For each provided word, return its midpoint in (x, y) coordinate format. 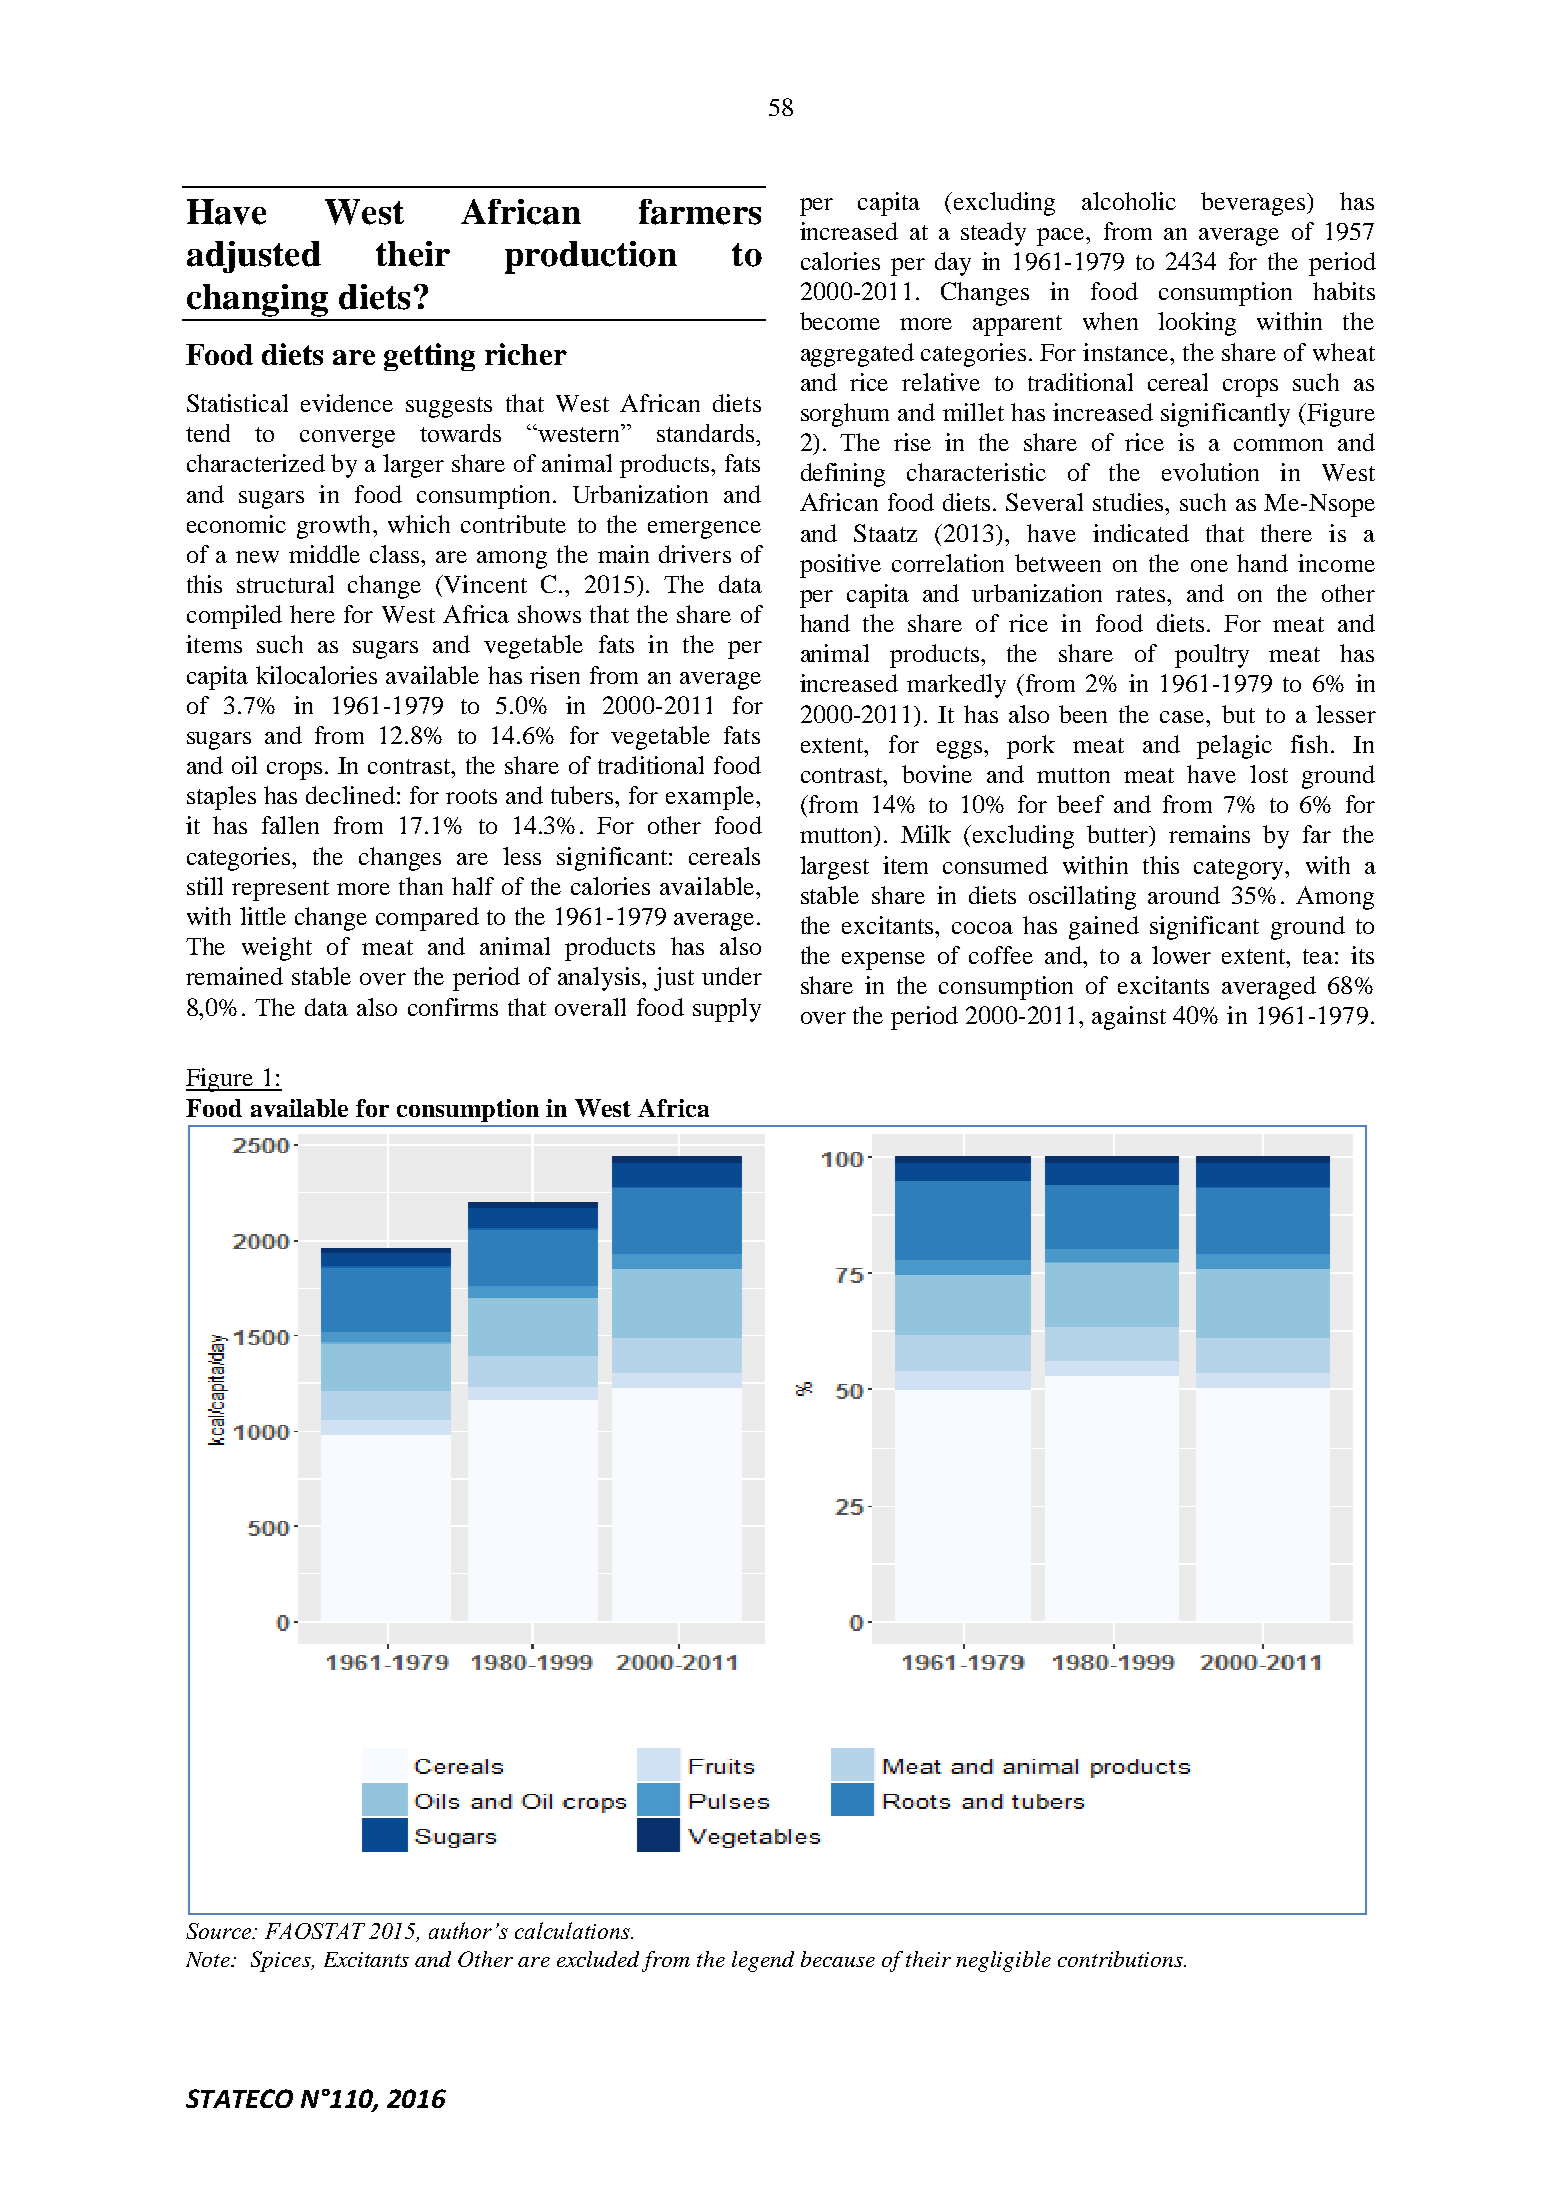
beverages (1255, 204)
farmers (700, 212)
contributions (1121, 1959)
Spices (282, 1961)
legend (763, 1961)
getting (429, 357)
